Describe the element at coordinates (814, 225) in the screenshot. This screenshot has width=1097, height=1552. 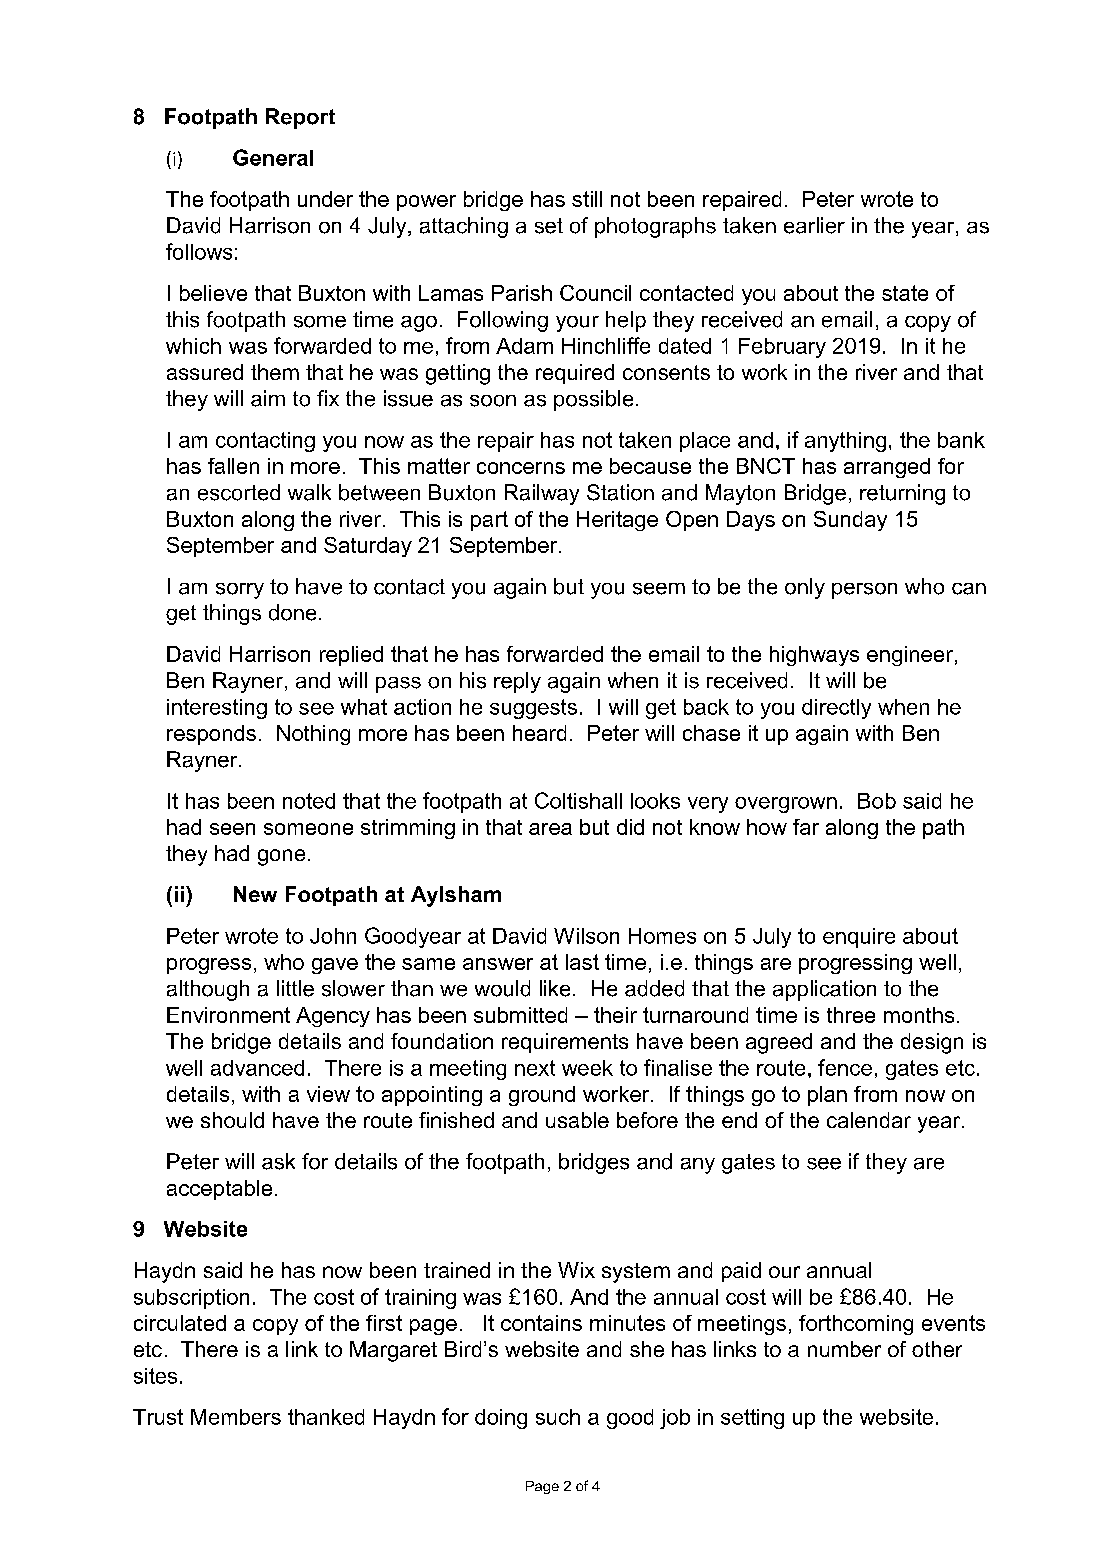
I see `earlier` at that location.
